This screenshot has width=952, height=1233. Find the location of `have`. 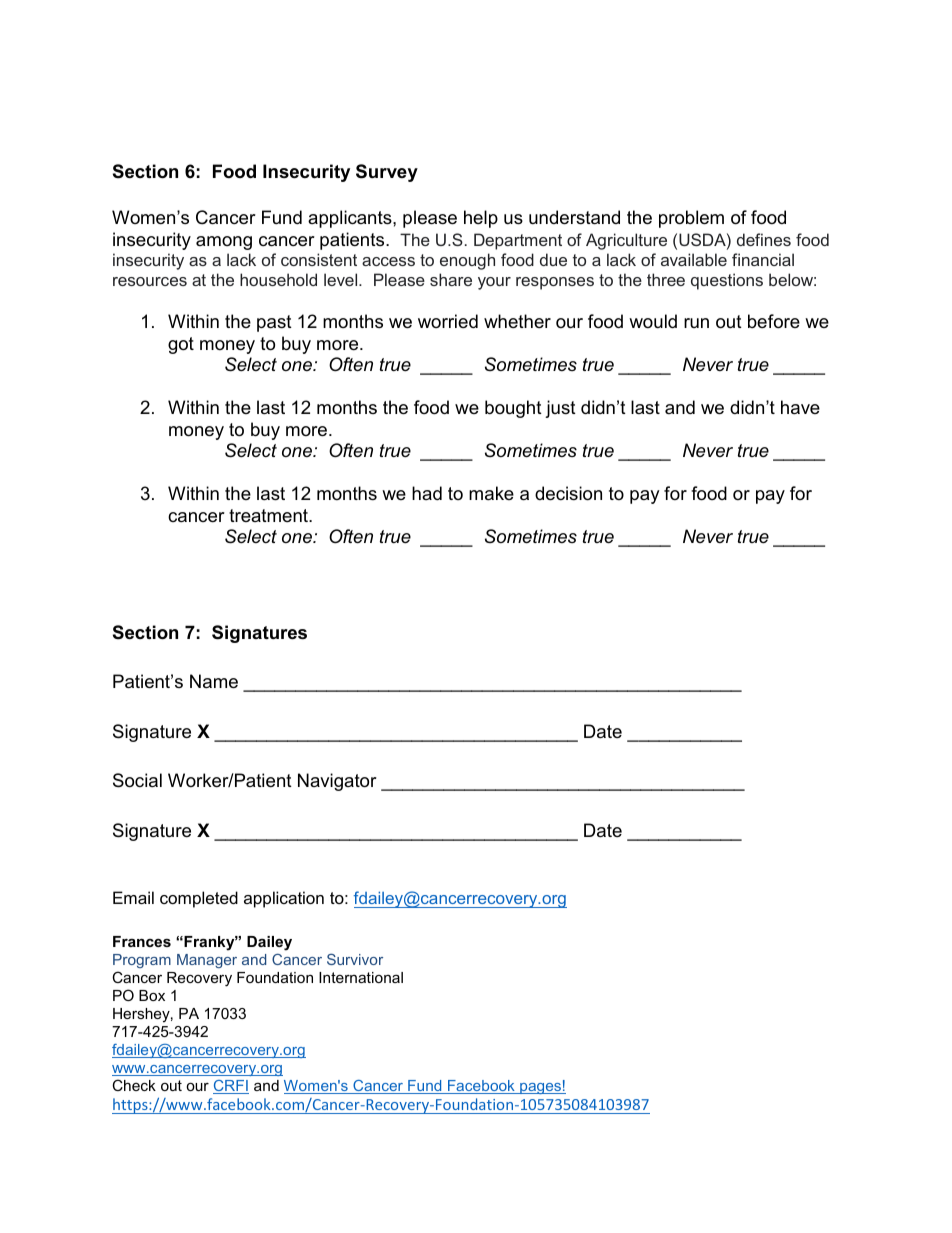

have is located at coordinates (800, 407).
